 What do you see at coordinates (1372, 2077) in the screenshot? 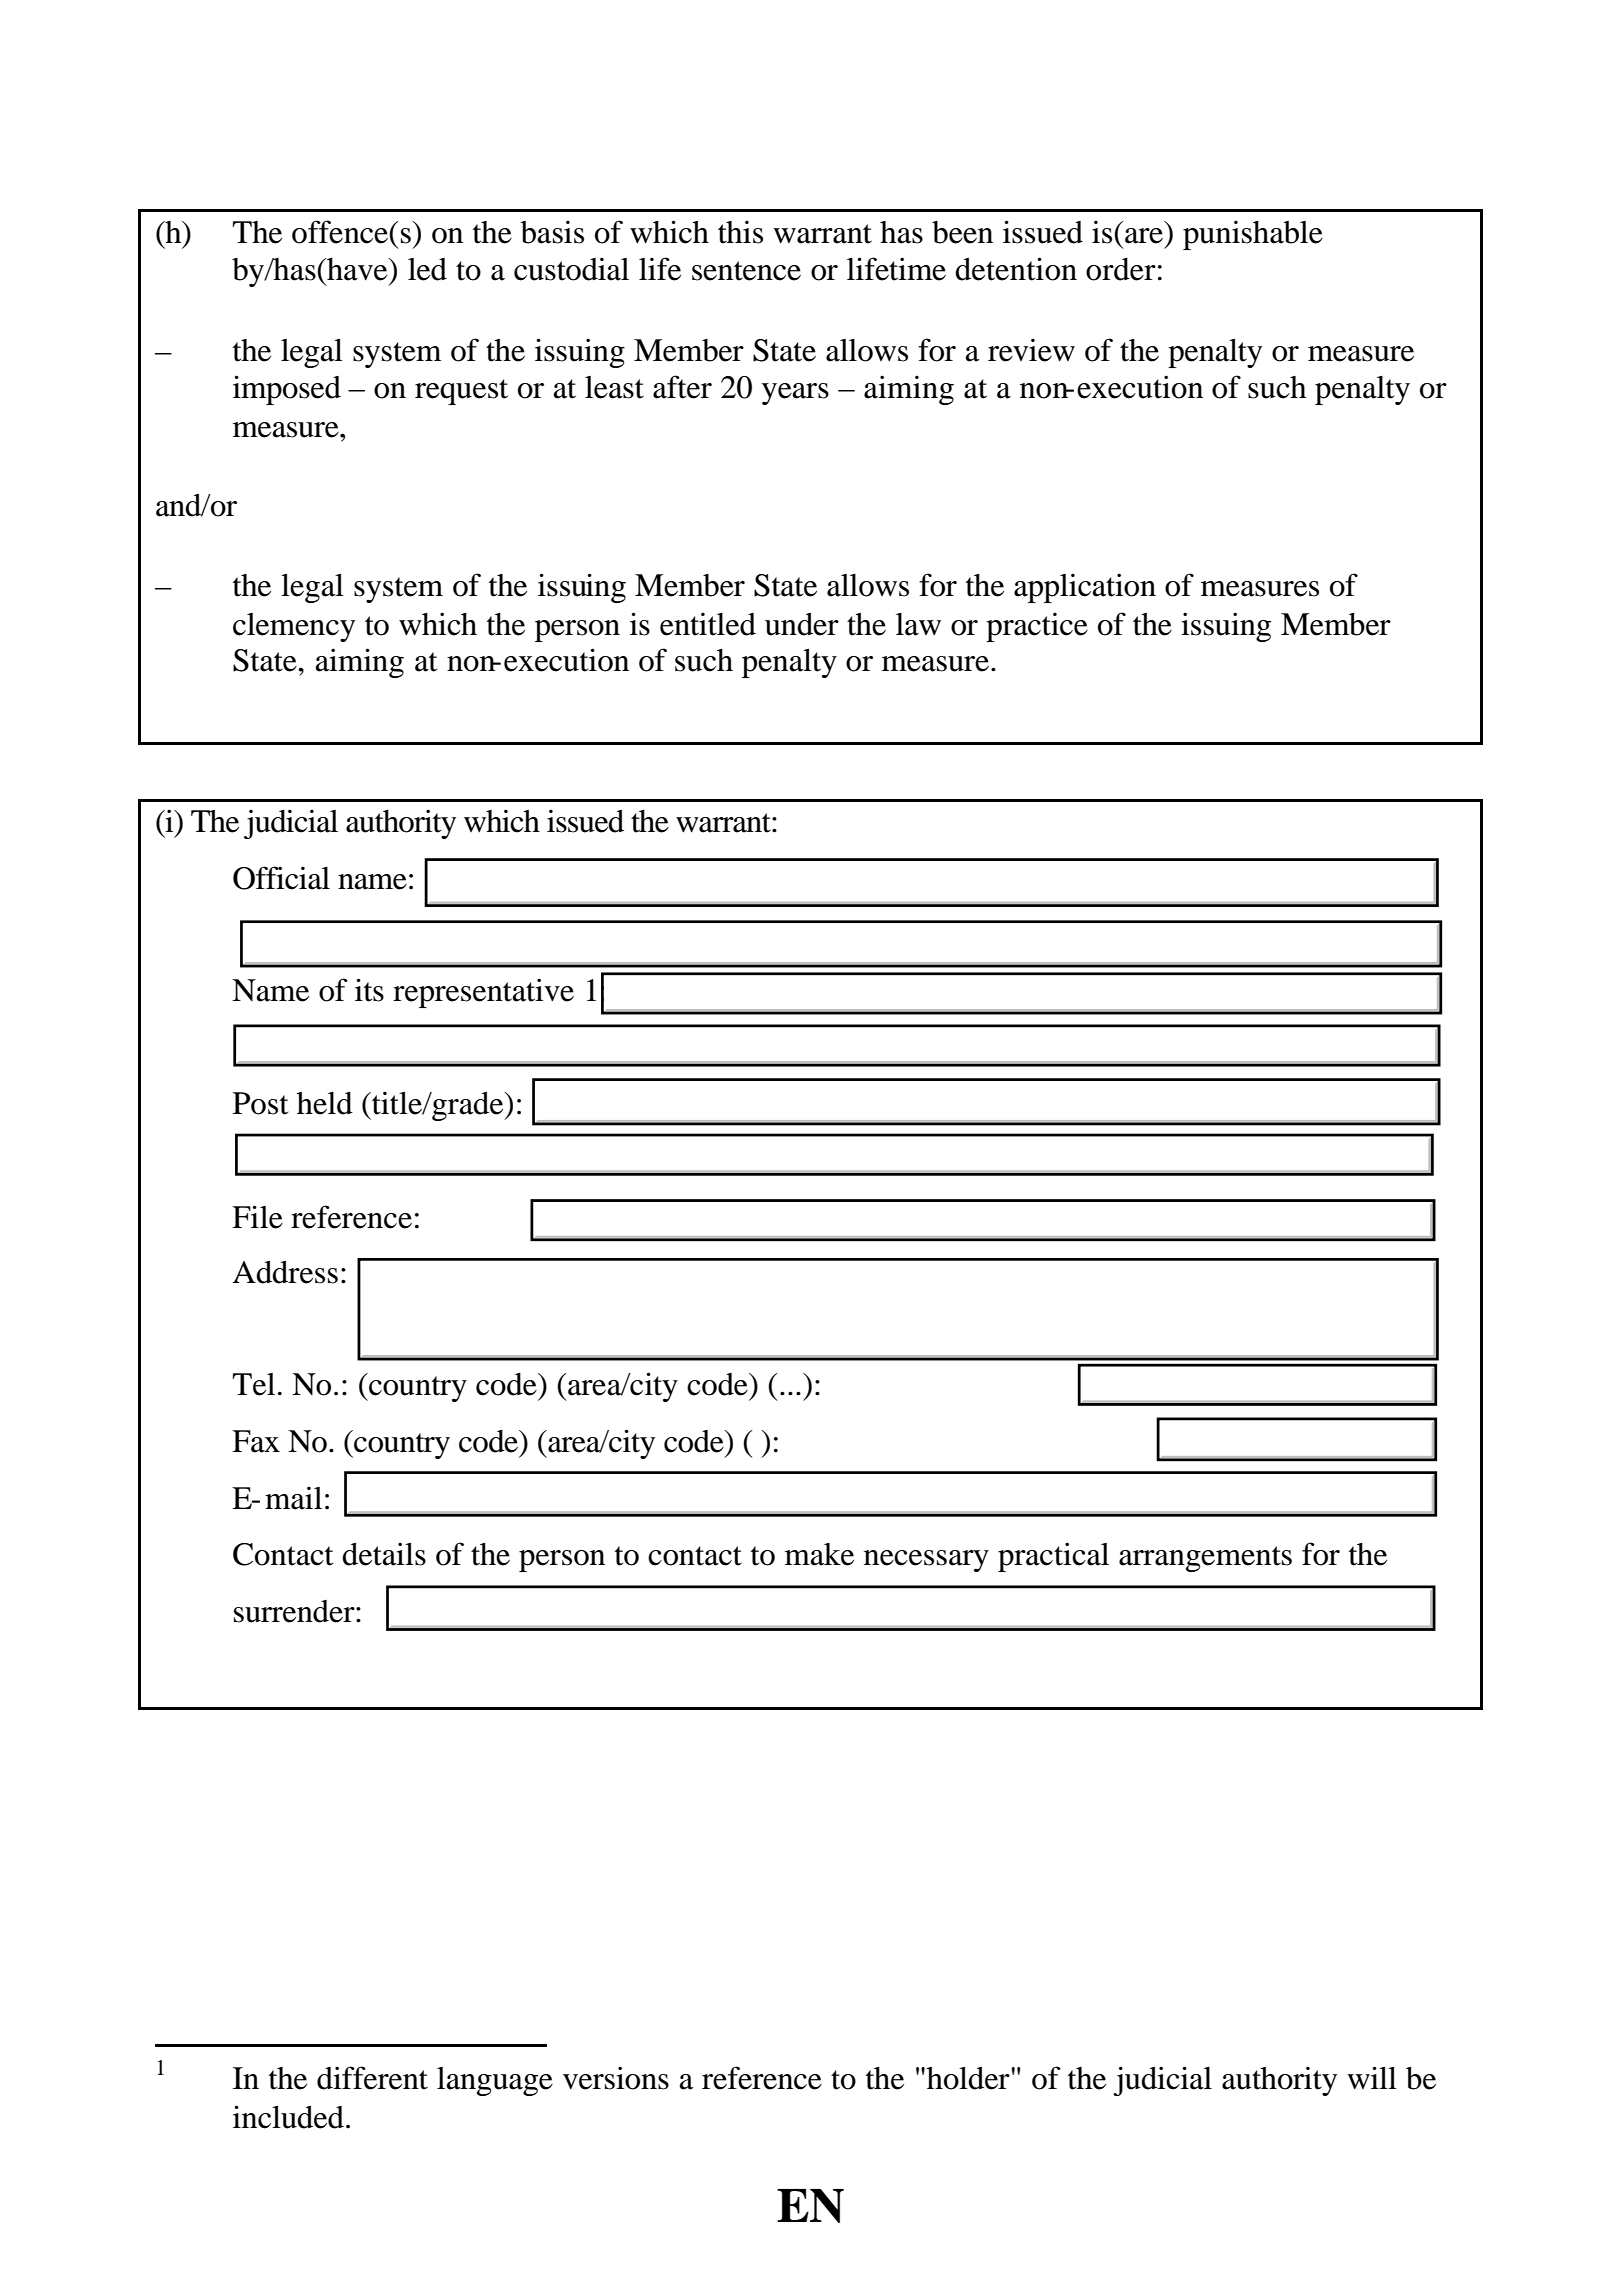
I see `will` at bounding box center [1372, 2077].
